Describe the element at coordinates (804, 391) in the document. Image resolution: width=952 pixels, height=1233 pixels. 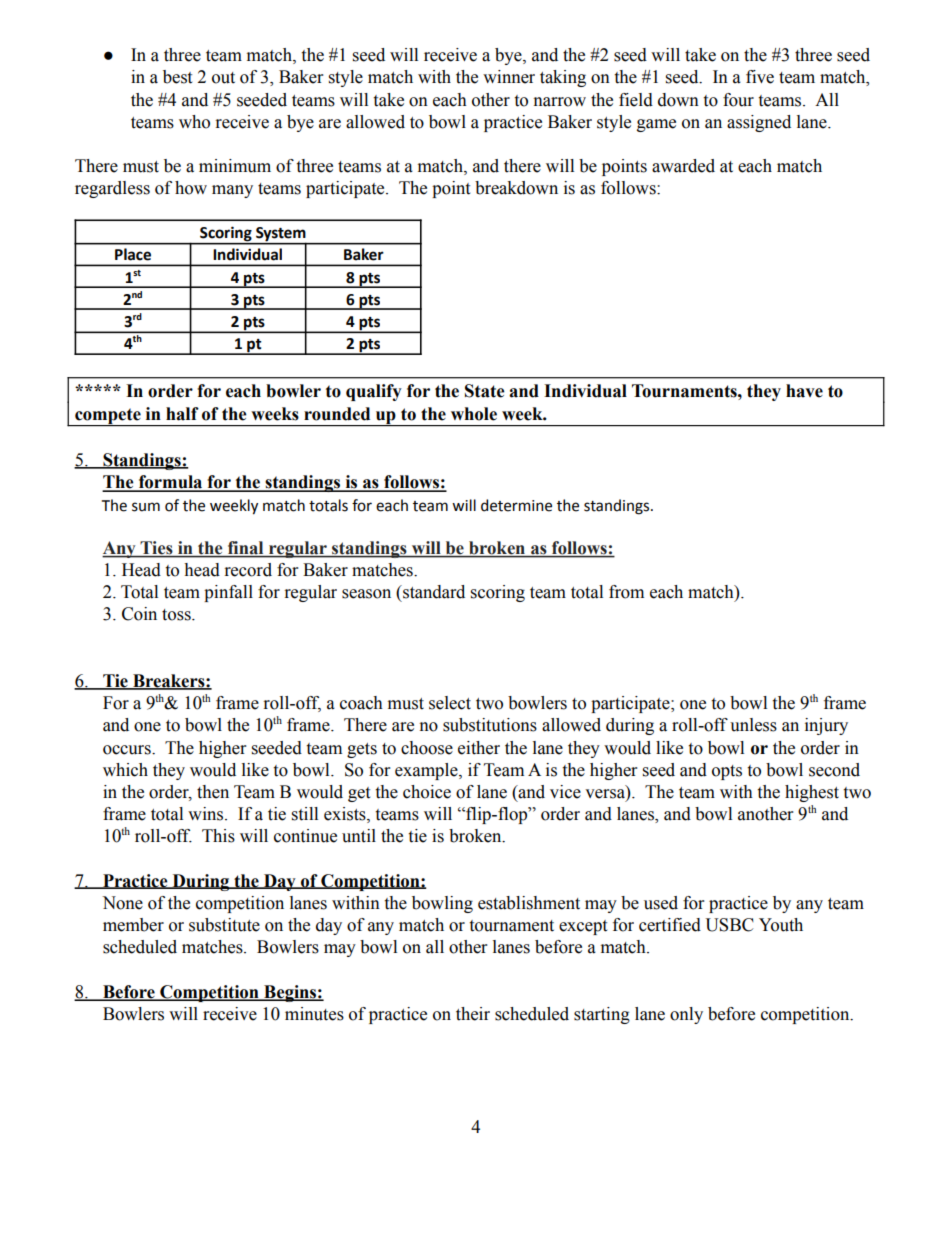
I see `have` at that location.
